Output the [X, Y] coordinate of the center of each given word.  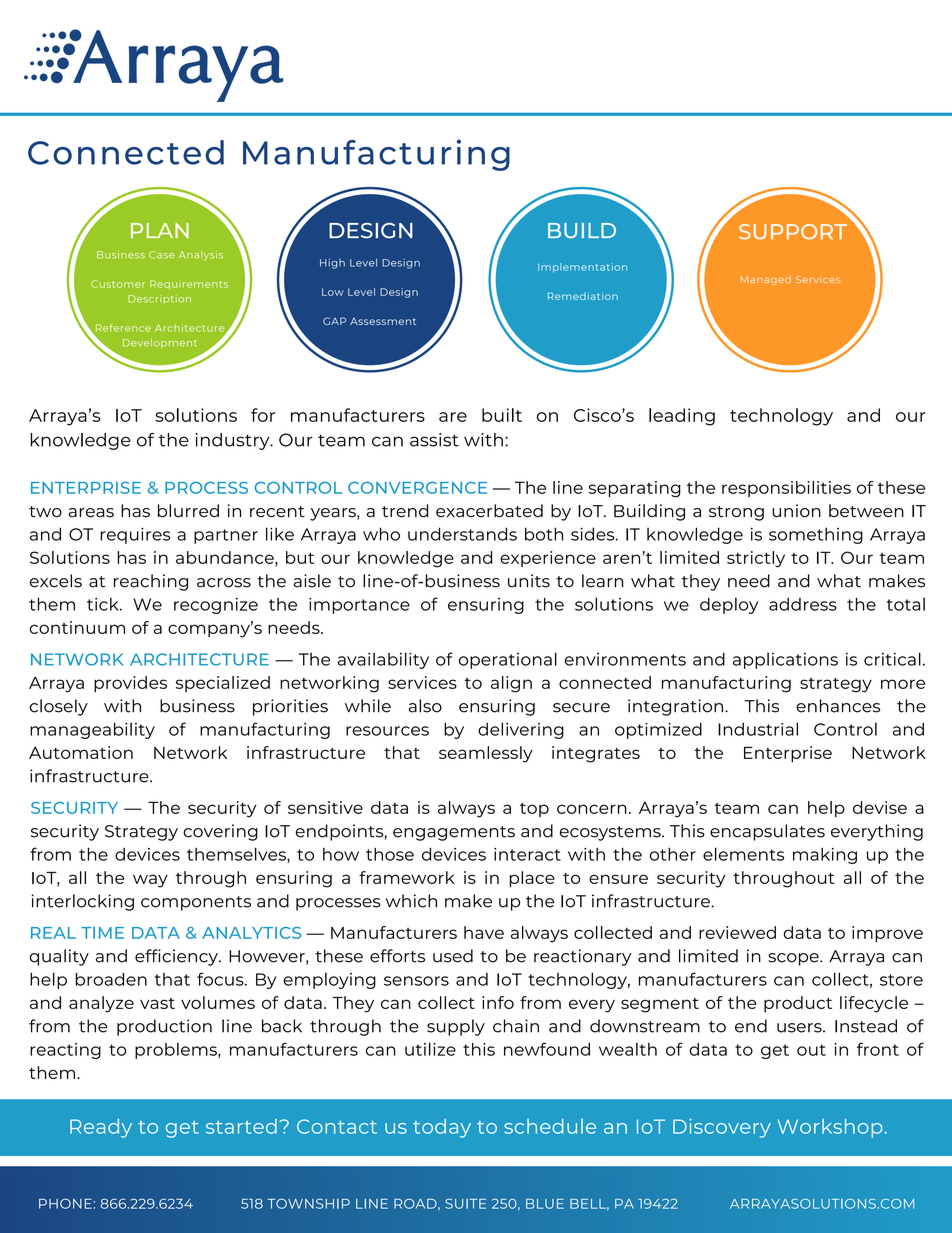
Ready [101, 1128]
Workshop [830, 1128]
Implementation [582, 268]
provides [130, 684]
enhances [838, 706]
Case [162, 255]
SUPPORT [793, 232]
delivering [521, 730]
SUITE [465, 1203]
